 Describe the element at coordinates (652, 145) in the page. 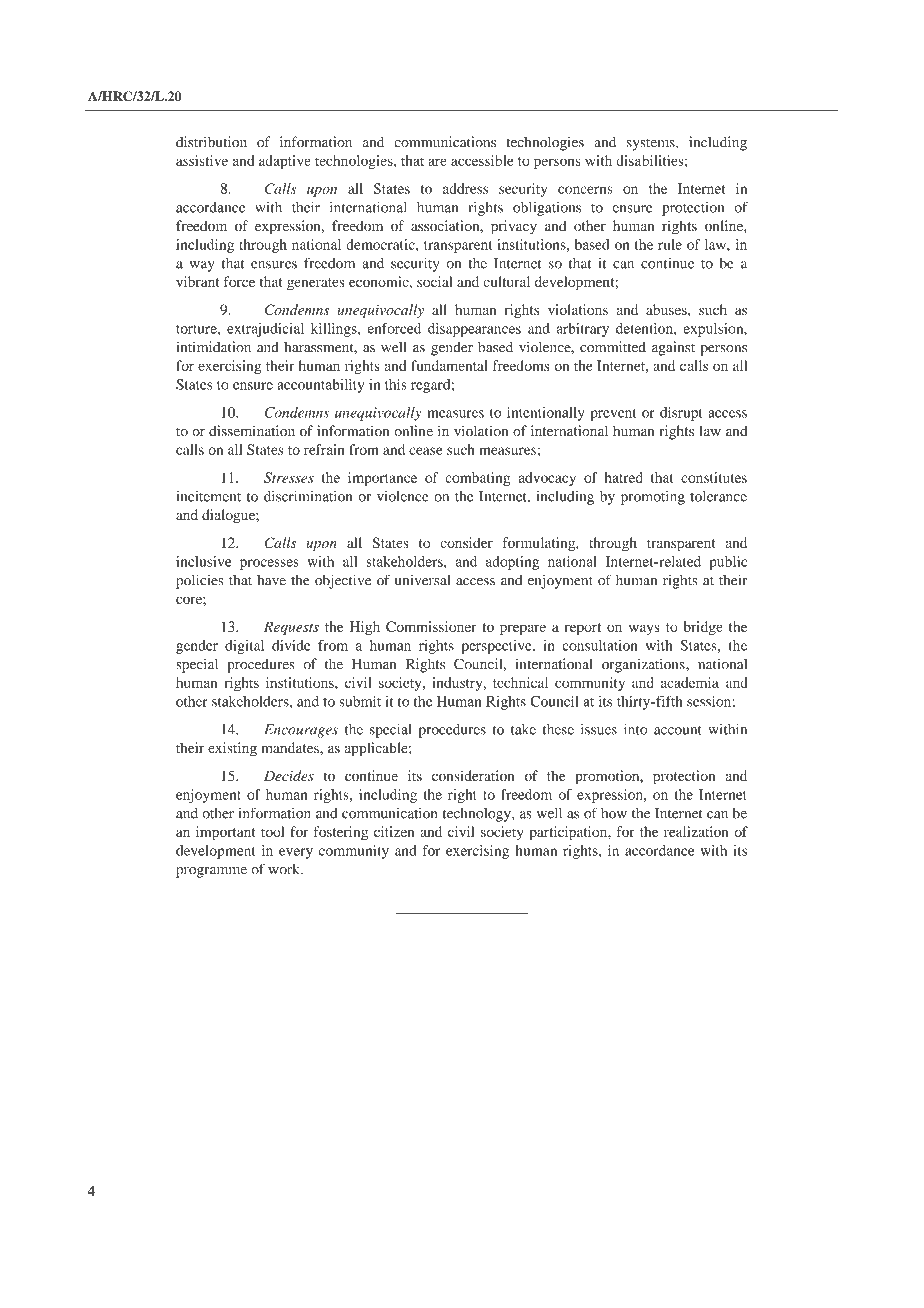

I see `systems` at that location.
